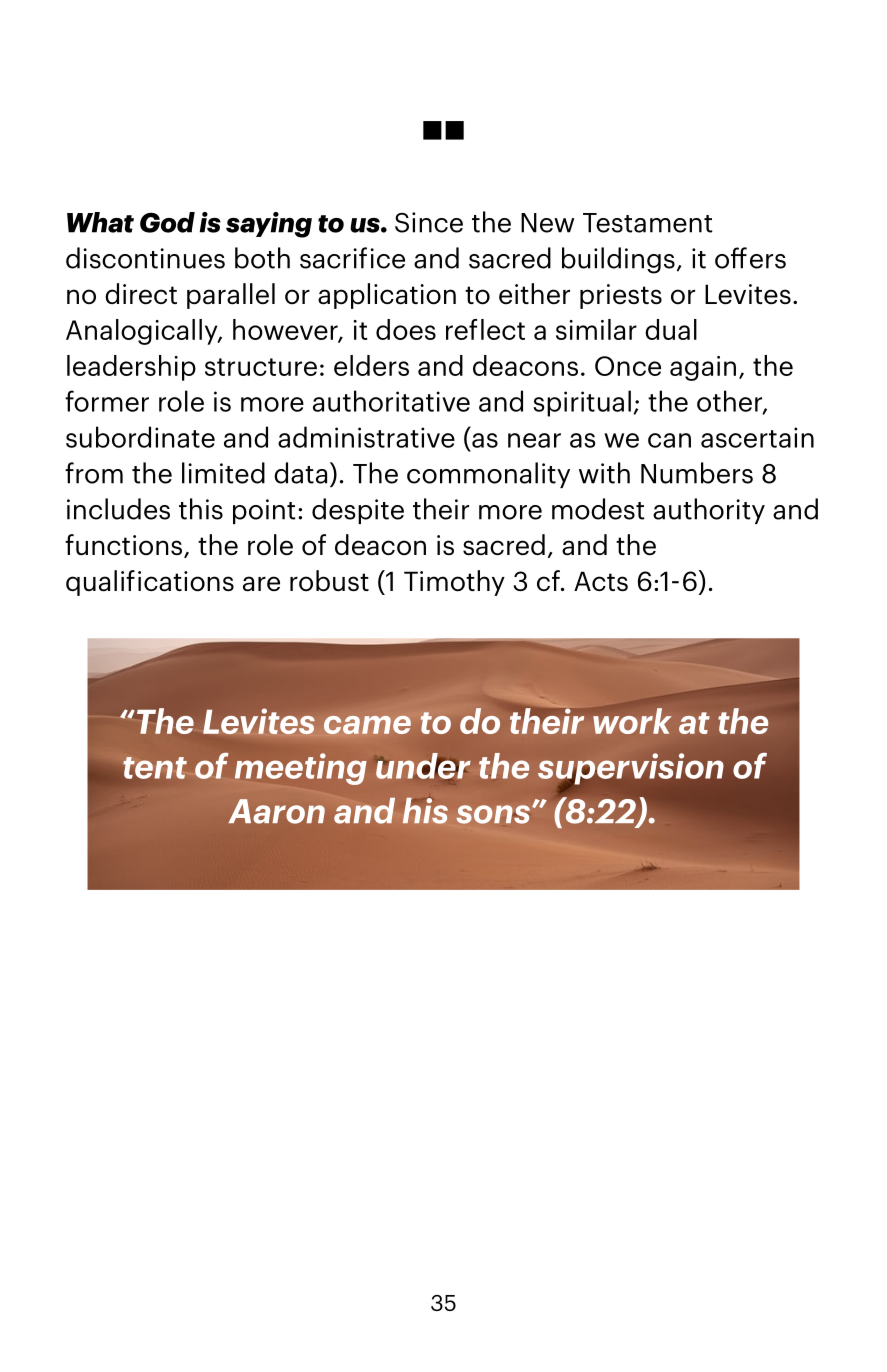 Image resolution: width=887 pixels, height=1372 pixels. Describe the element at coordinates (647, 223) in the document. I see `Testament` at that location.
